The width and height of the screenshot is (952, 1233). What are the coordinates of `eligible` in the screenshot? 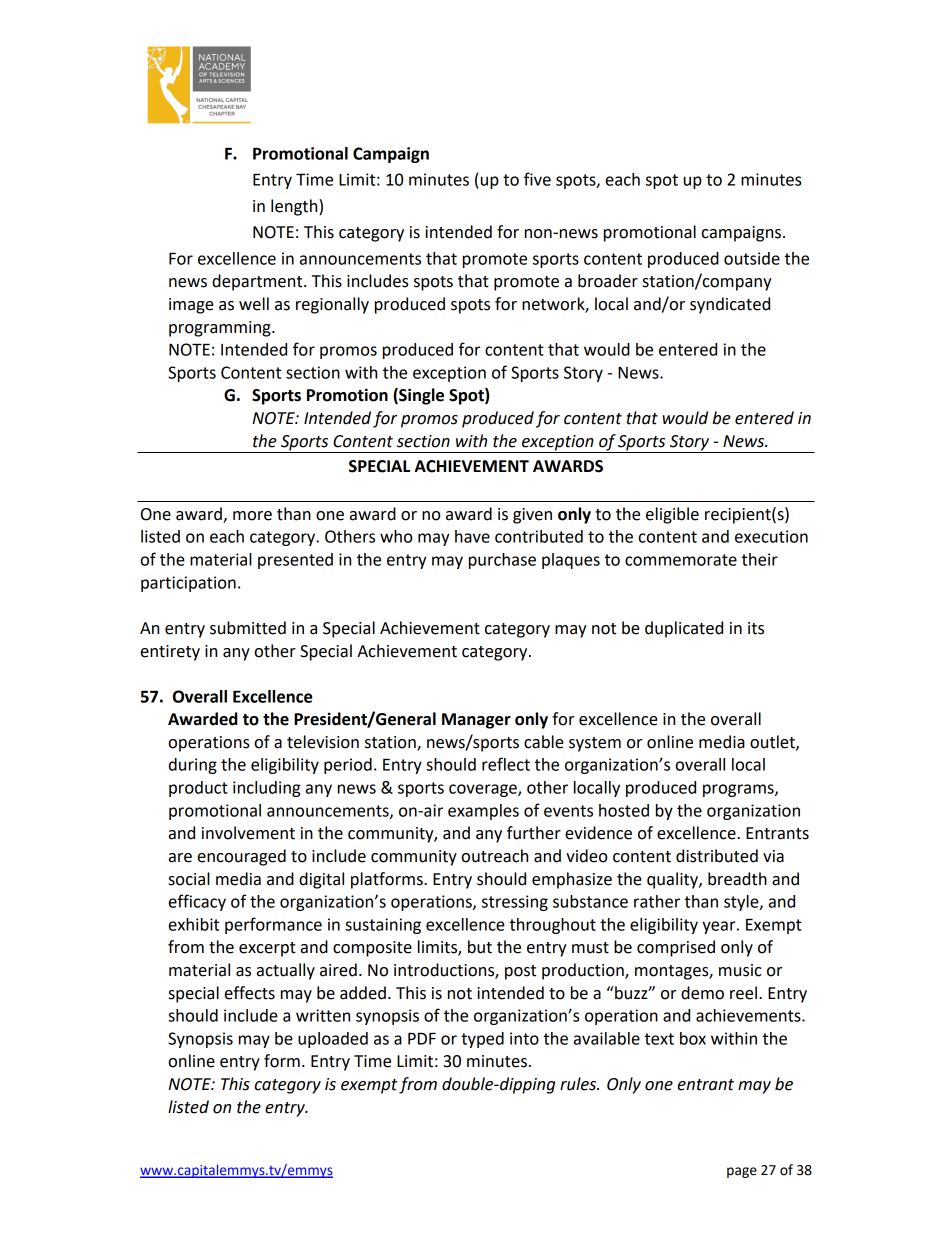 It's located at (672, 515).
